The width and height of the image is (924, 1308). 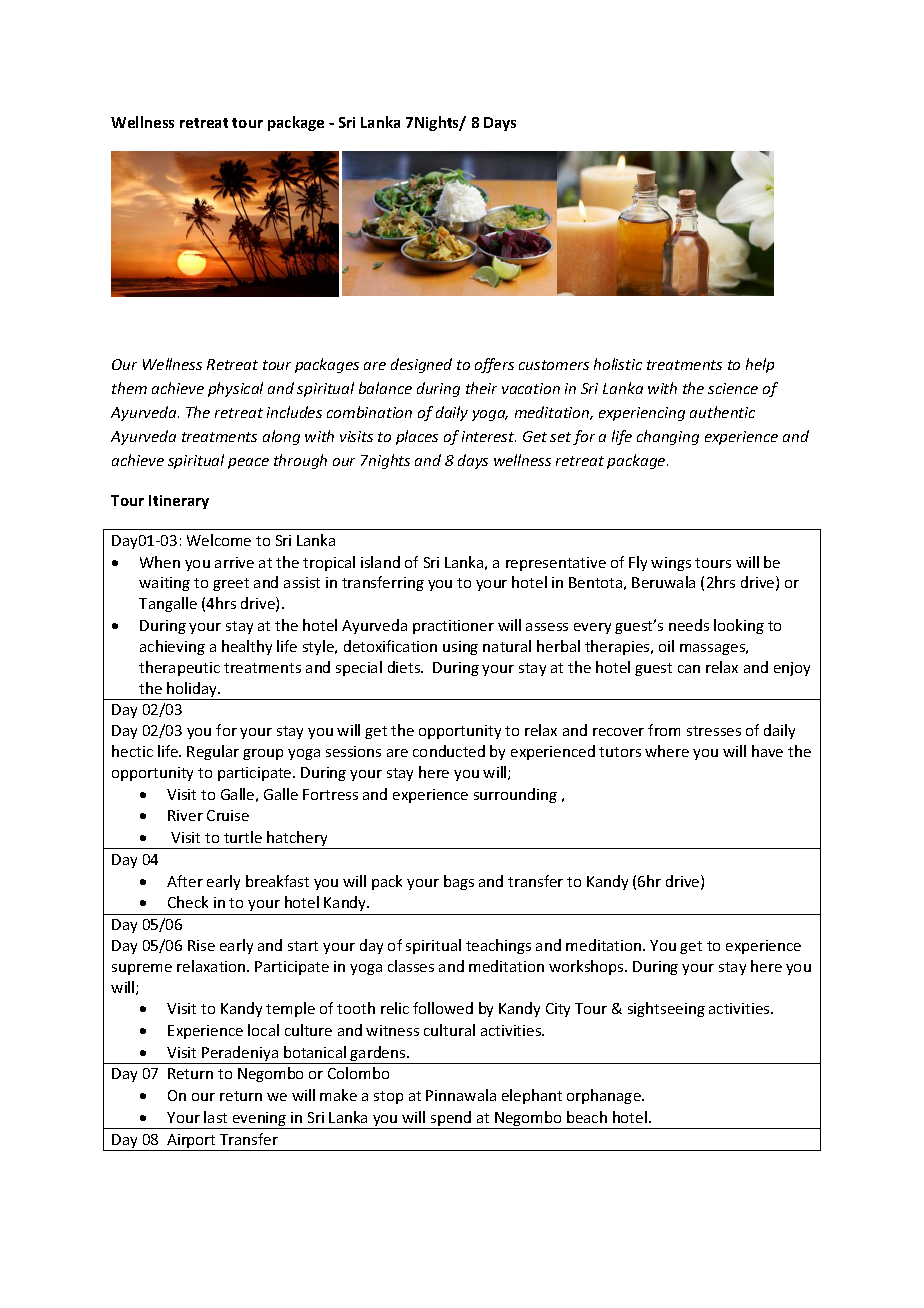 I want to click on spend, so click(x=451, y=1120).
